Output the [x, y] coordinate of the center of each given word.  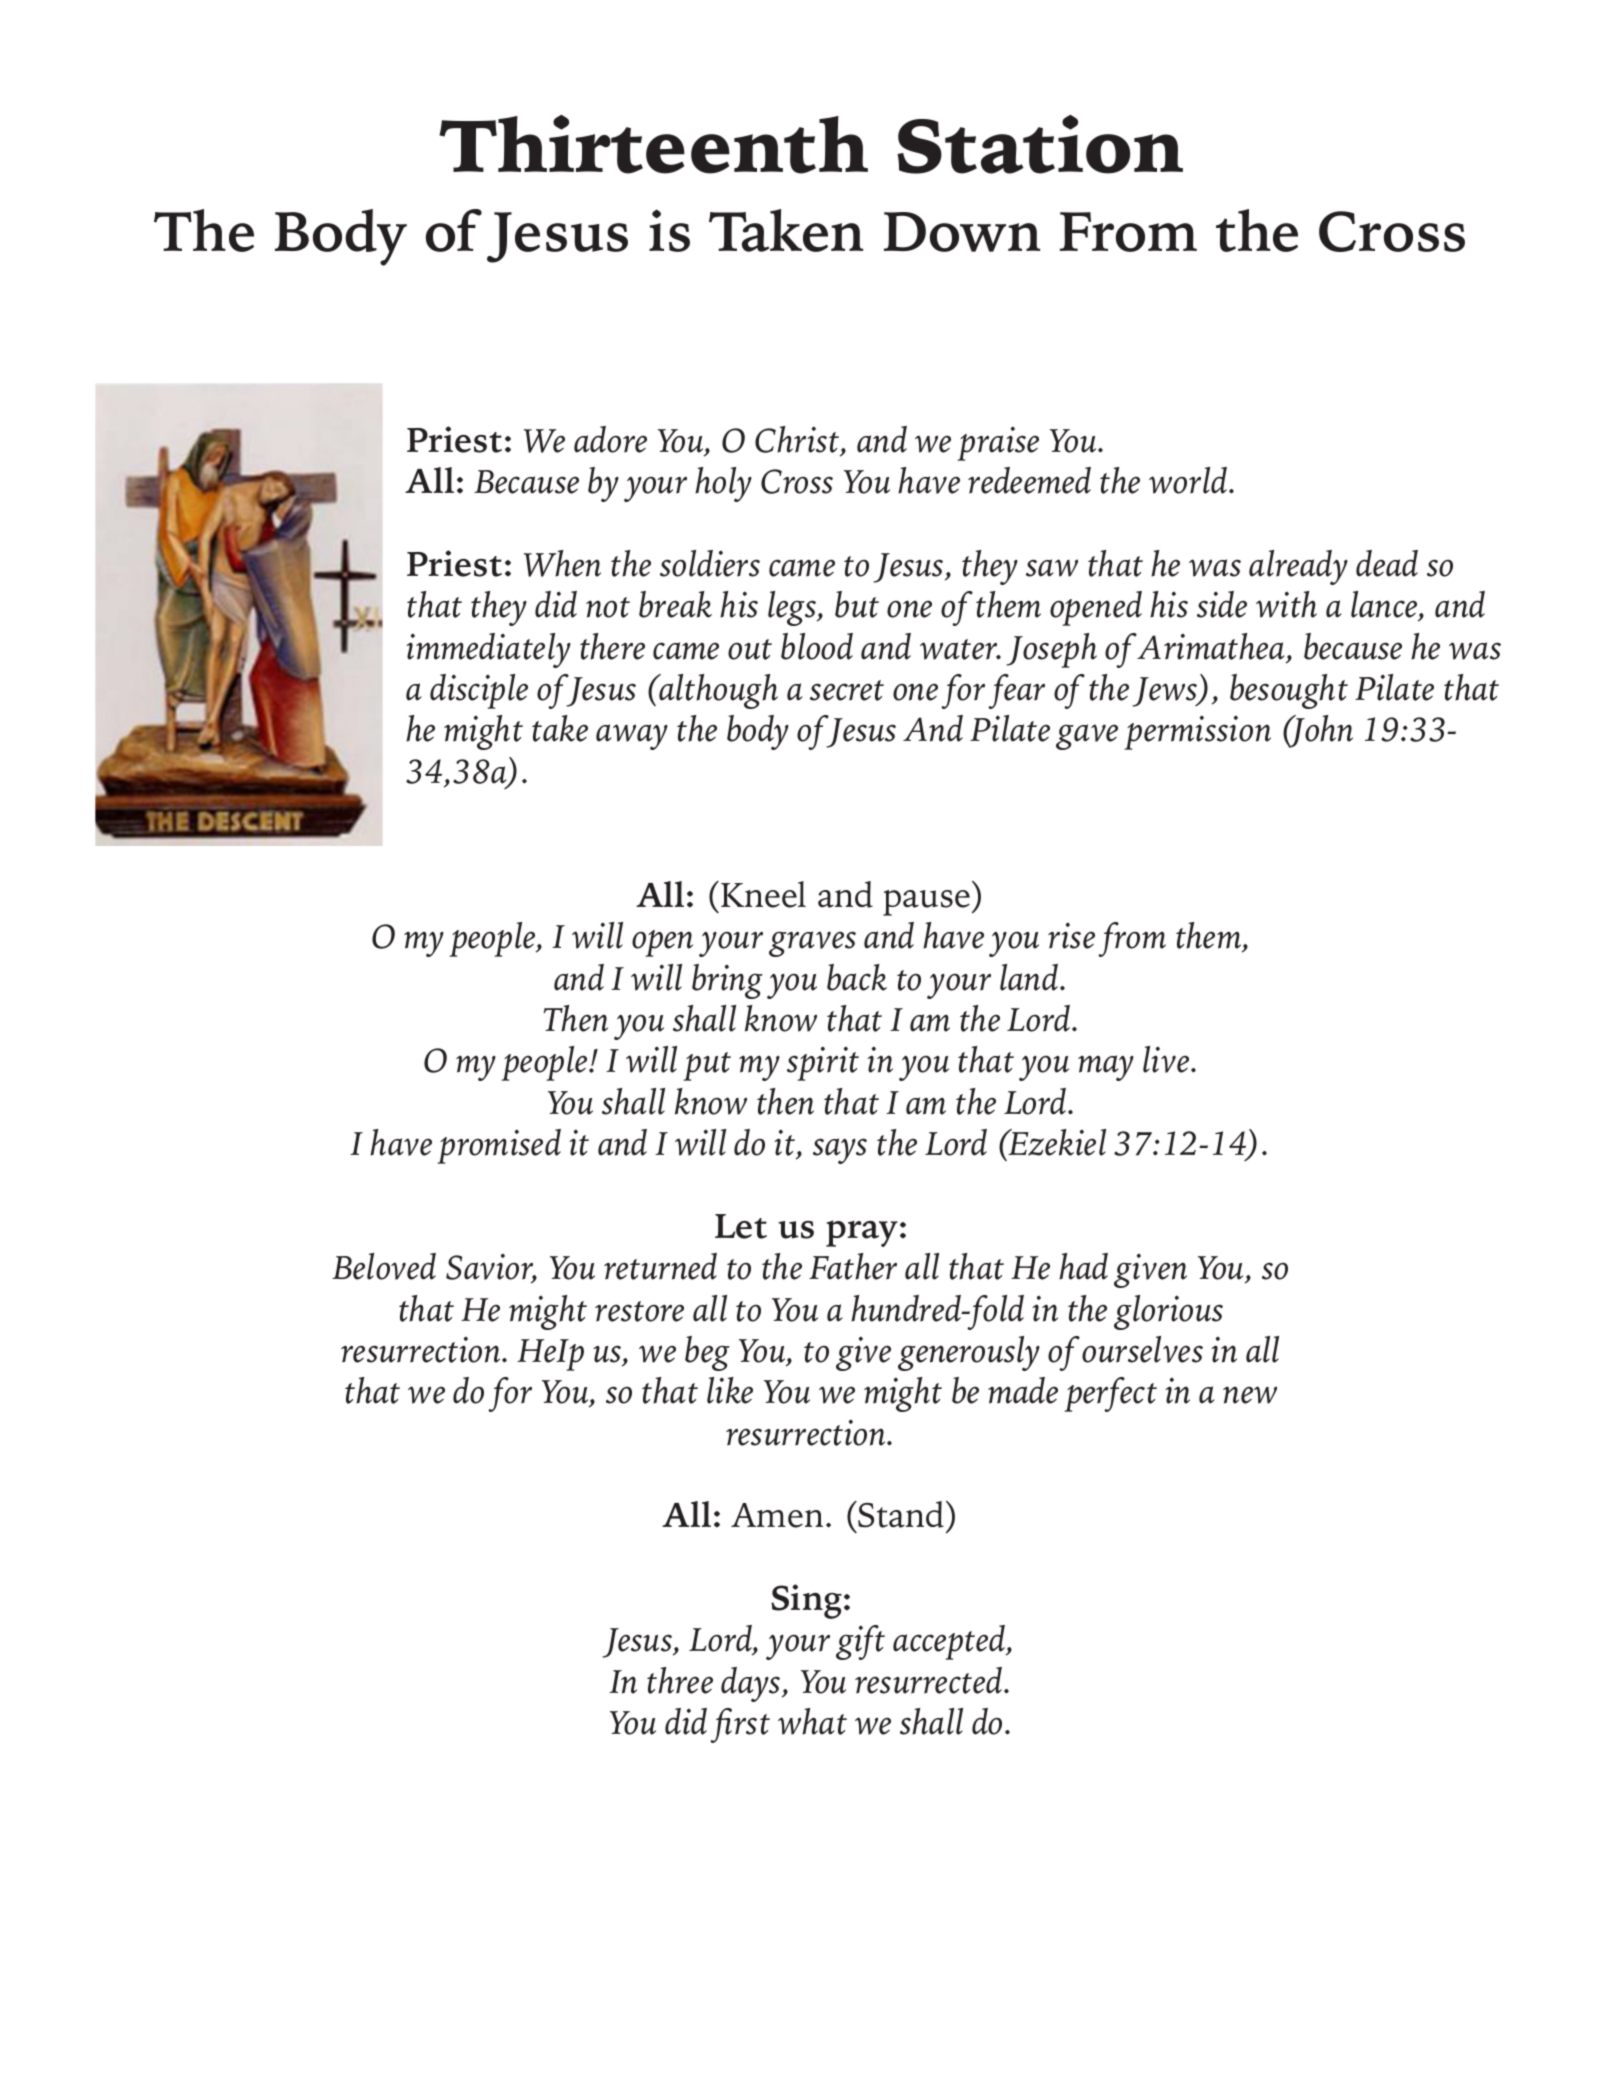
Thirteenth [653, 144]
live [1167, 1059]
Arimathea [1212, 647]
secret [847, 690]
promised [499, 1146]
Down [962, 232]
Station [1040, 144]
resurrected [930, 1680]
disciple [479, 691]
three [680, 1680]
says [840, 1151]
